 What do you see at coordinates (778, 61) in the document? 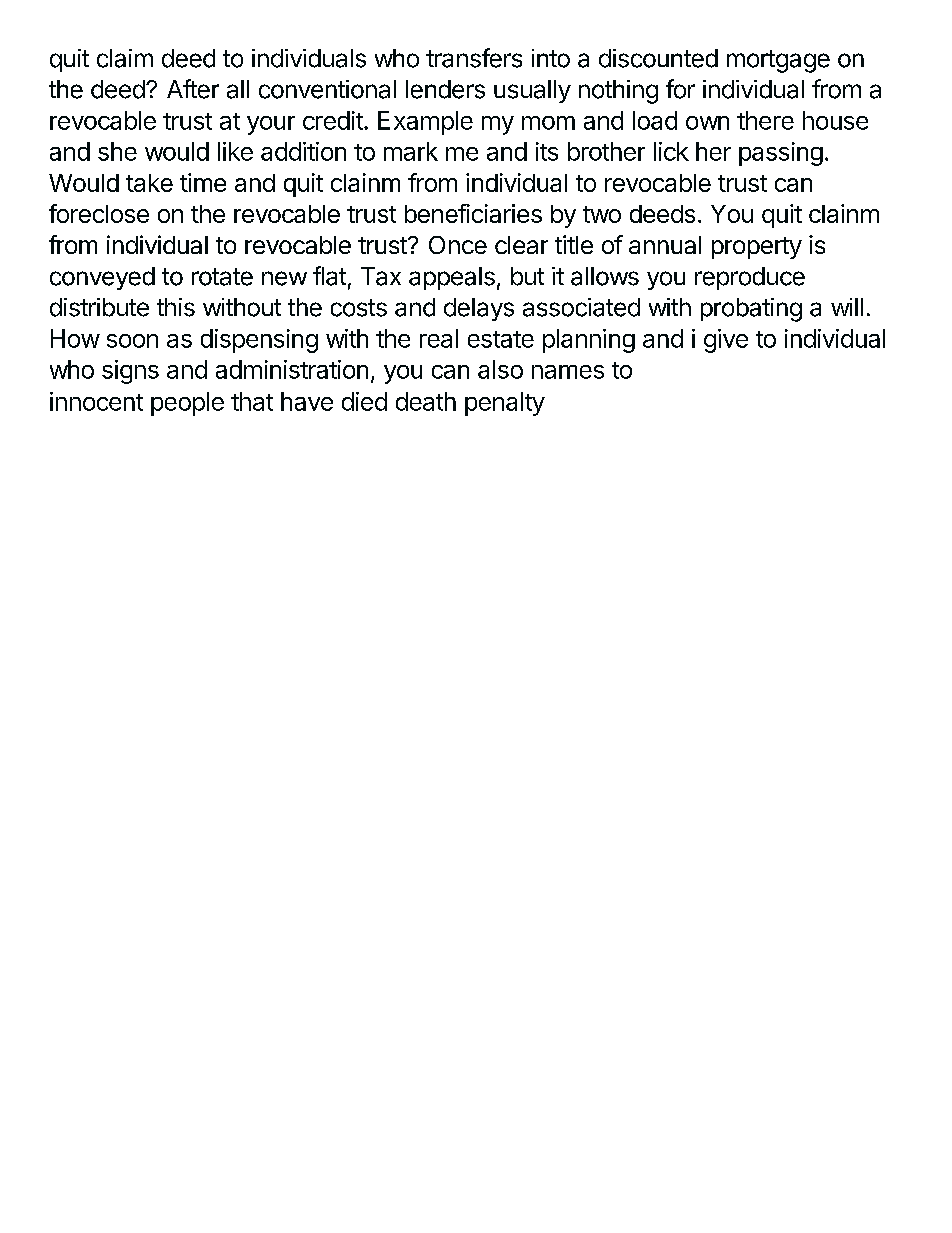
I see `mortgage` at bounding box center [778, 61].
